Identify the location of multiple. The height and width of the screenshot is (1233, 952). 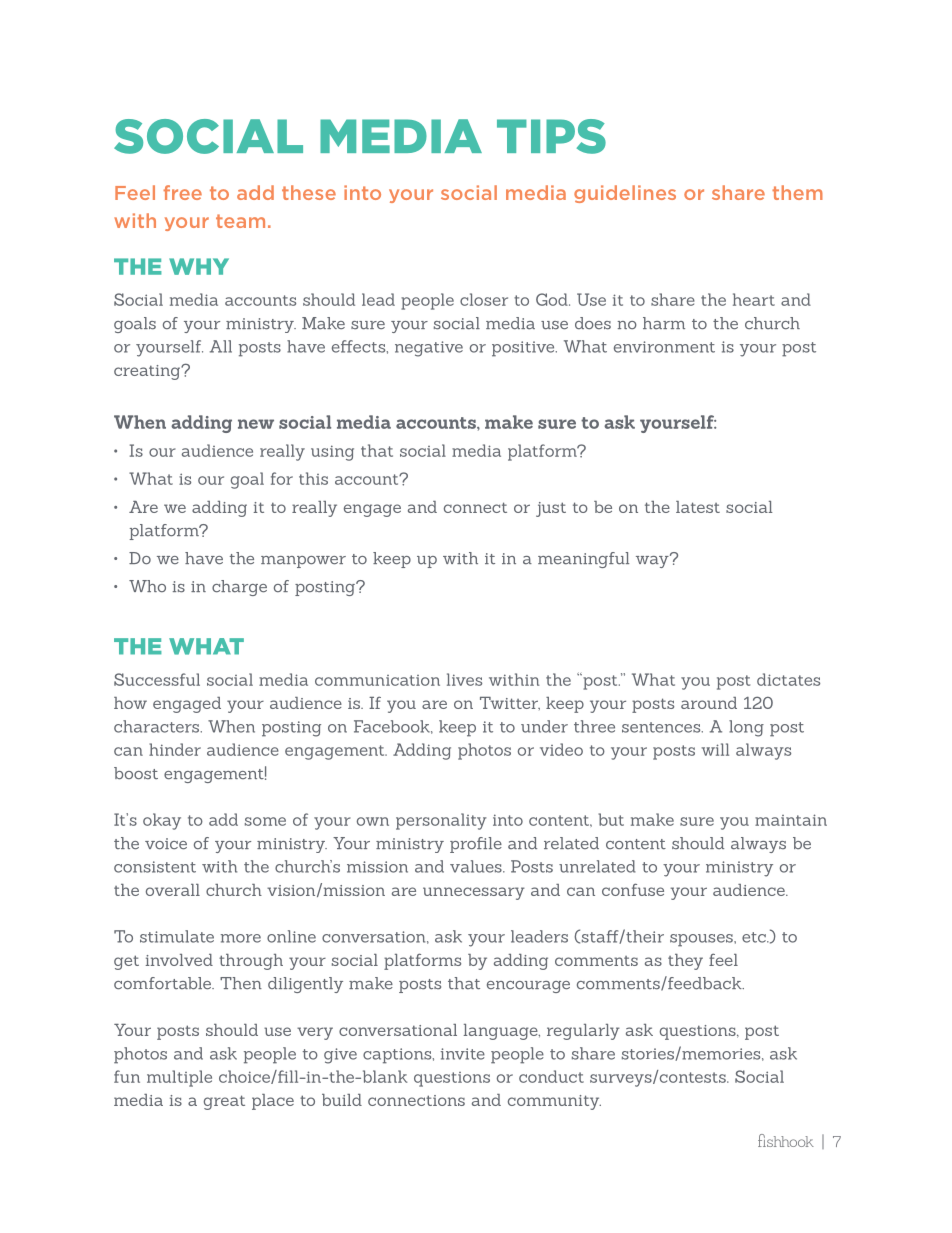
(179, 1078).
